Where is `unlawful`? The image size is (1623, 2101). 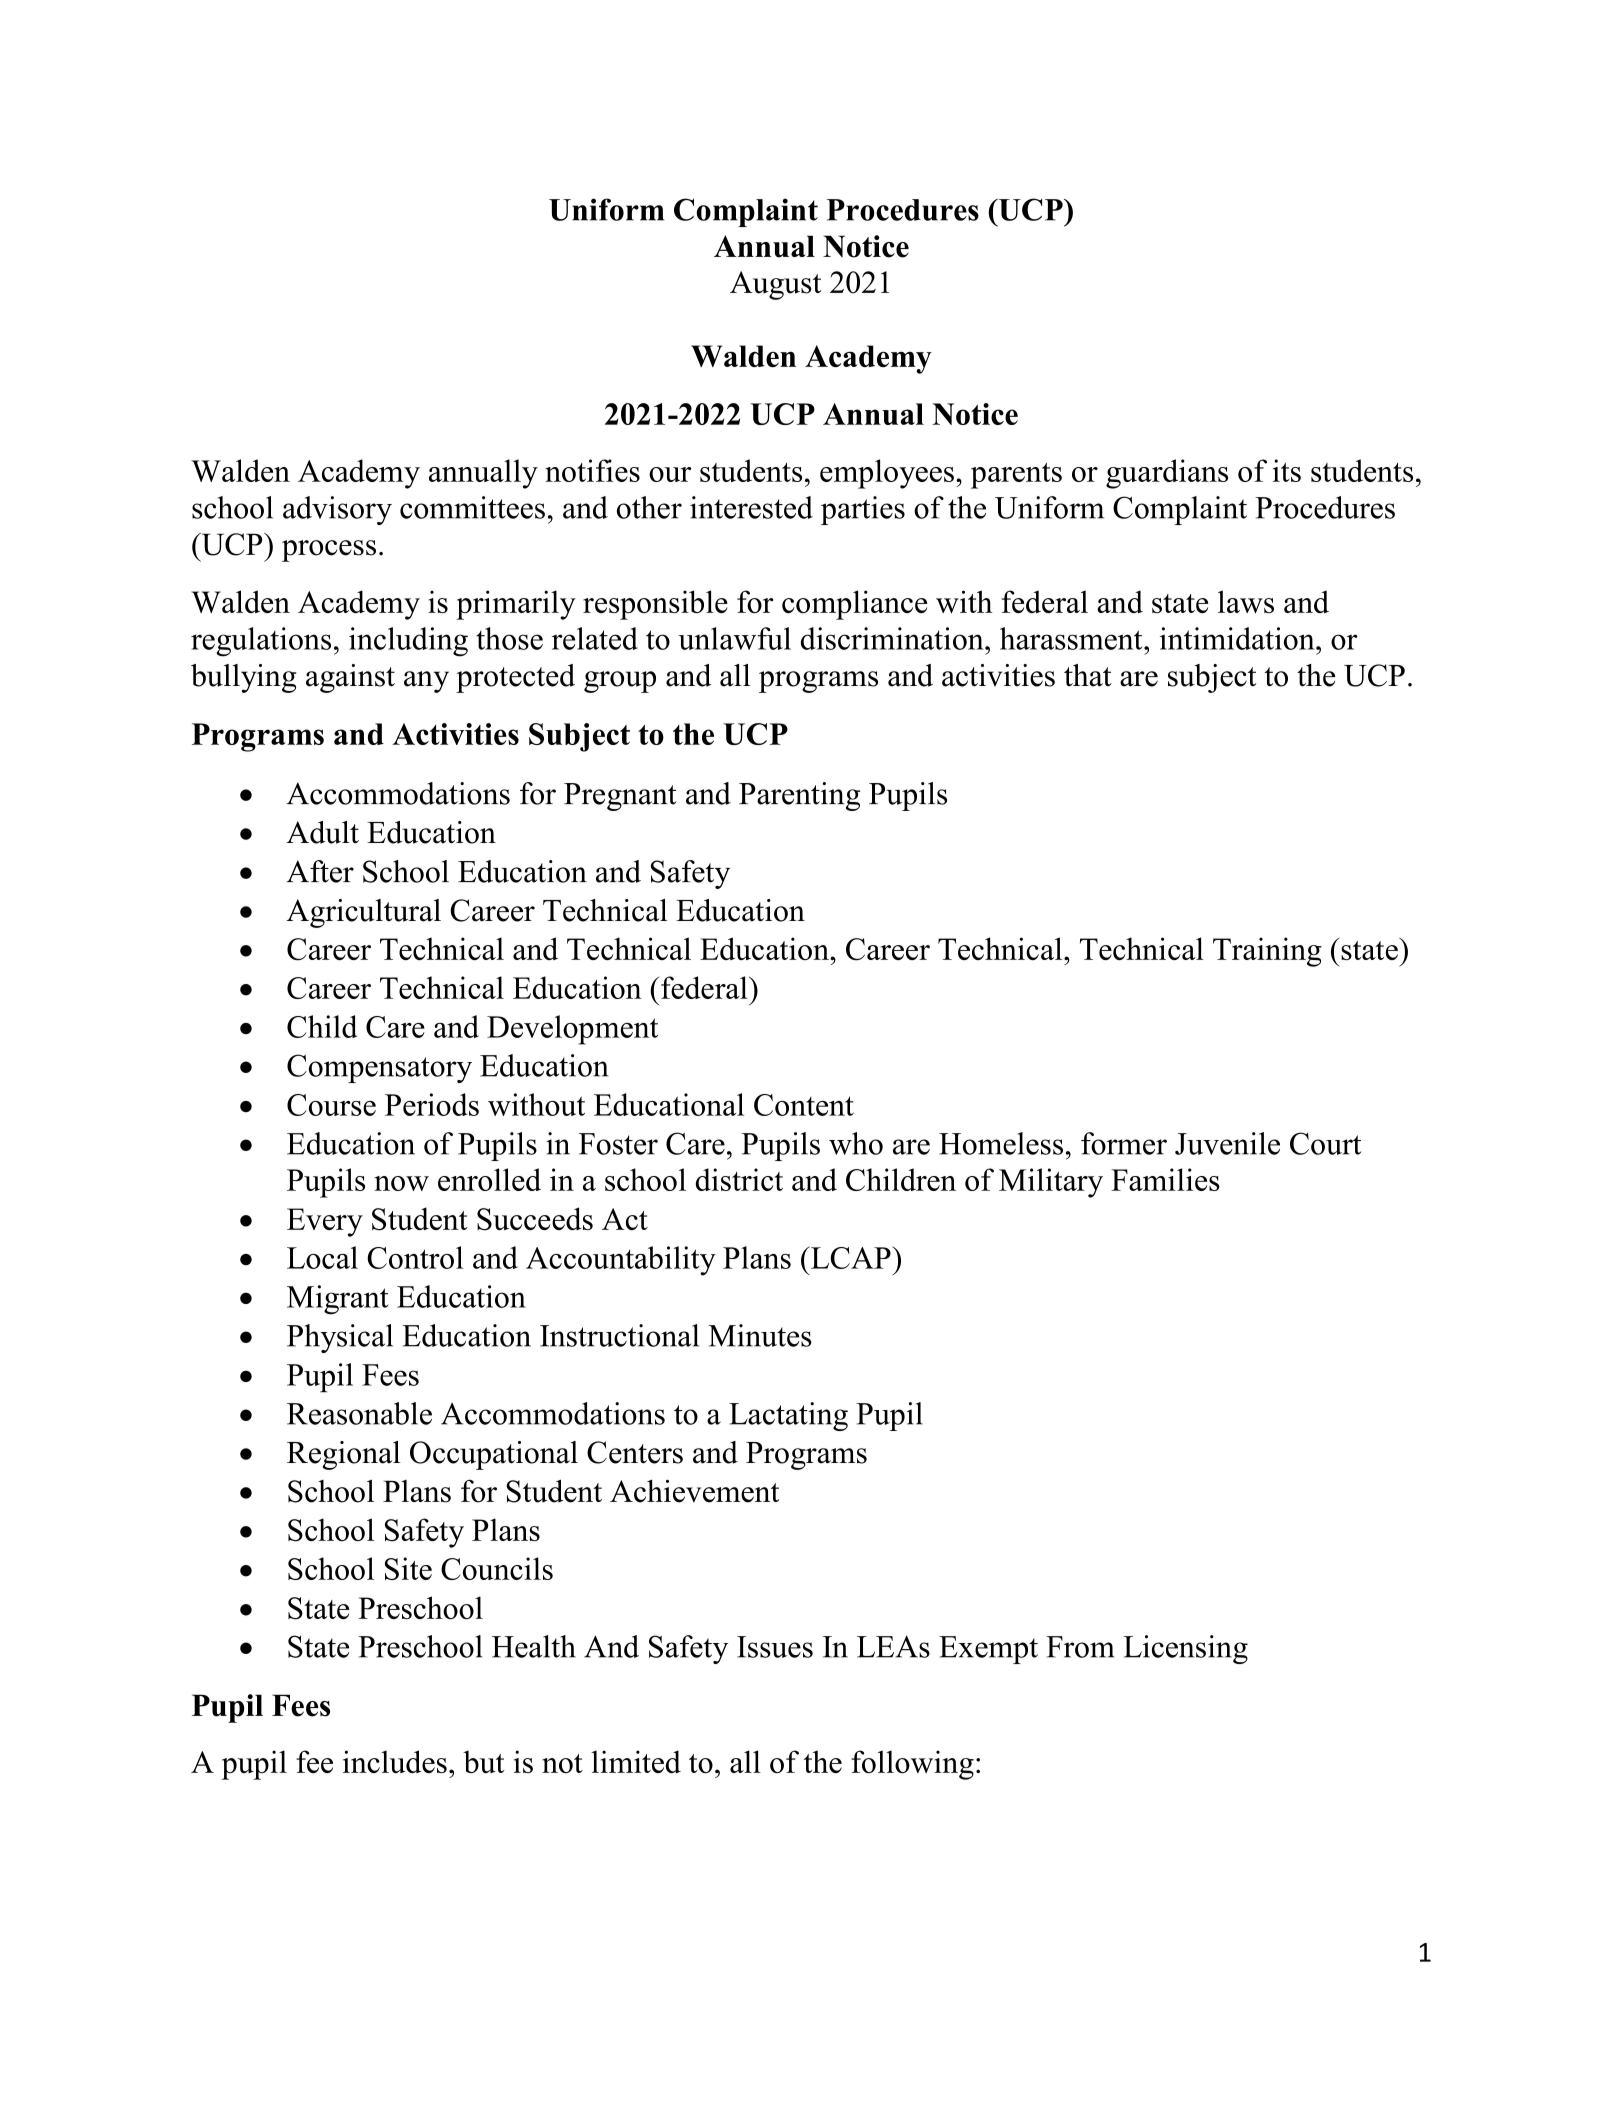 unlawful is located at coordinates (734, 638).
